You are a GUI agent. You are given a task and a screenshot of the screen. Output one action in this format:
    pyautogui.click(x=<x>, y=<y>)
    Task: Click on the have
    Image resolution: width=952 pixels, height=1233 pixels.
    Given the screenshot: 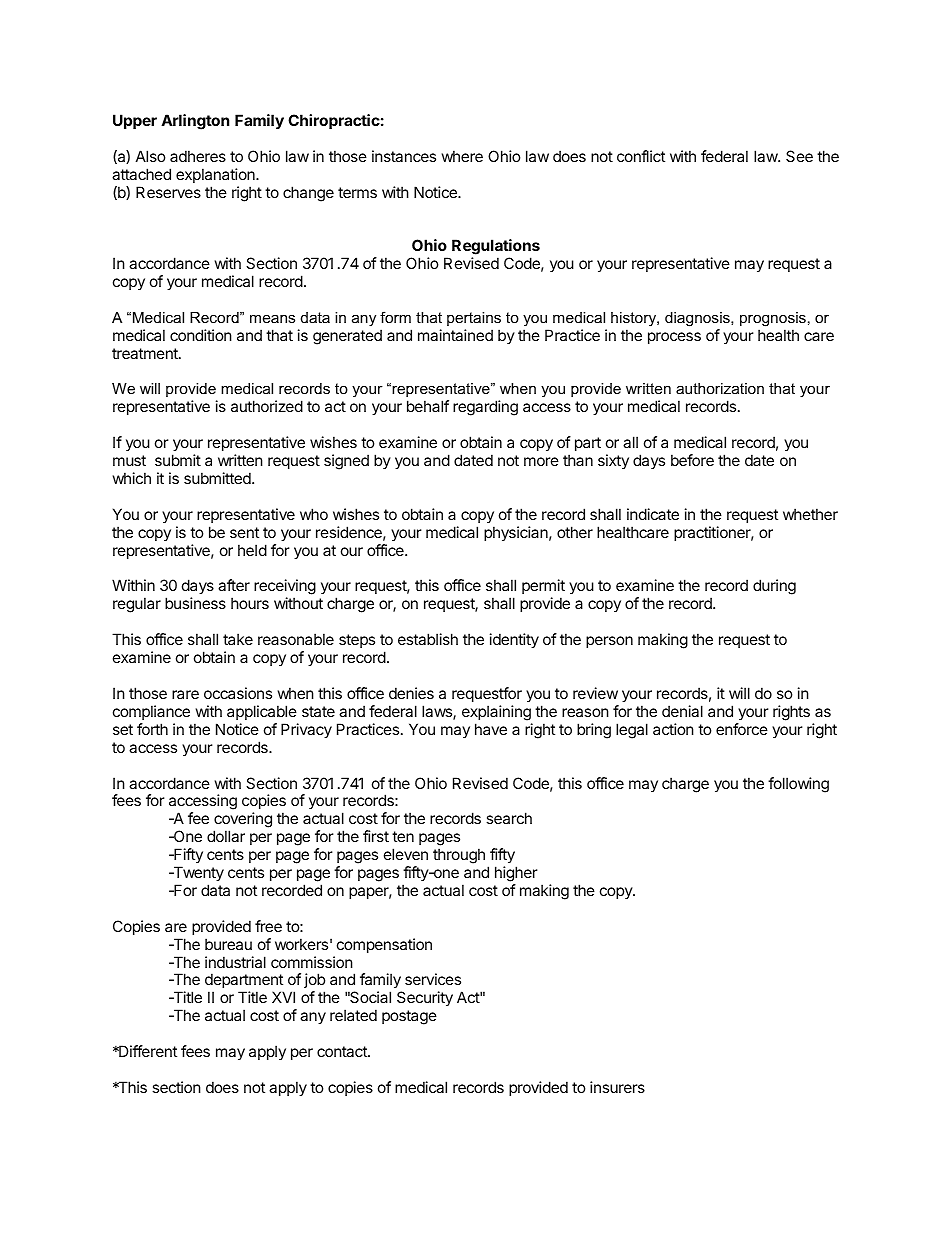 What is the action you would take?
    pyautogui.click(x=491, y=729)
